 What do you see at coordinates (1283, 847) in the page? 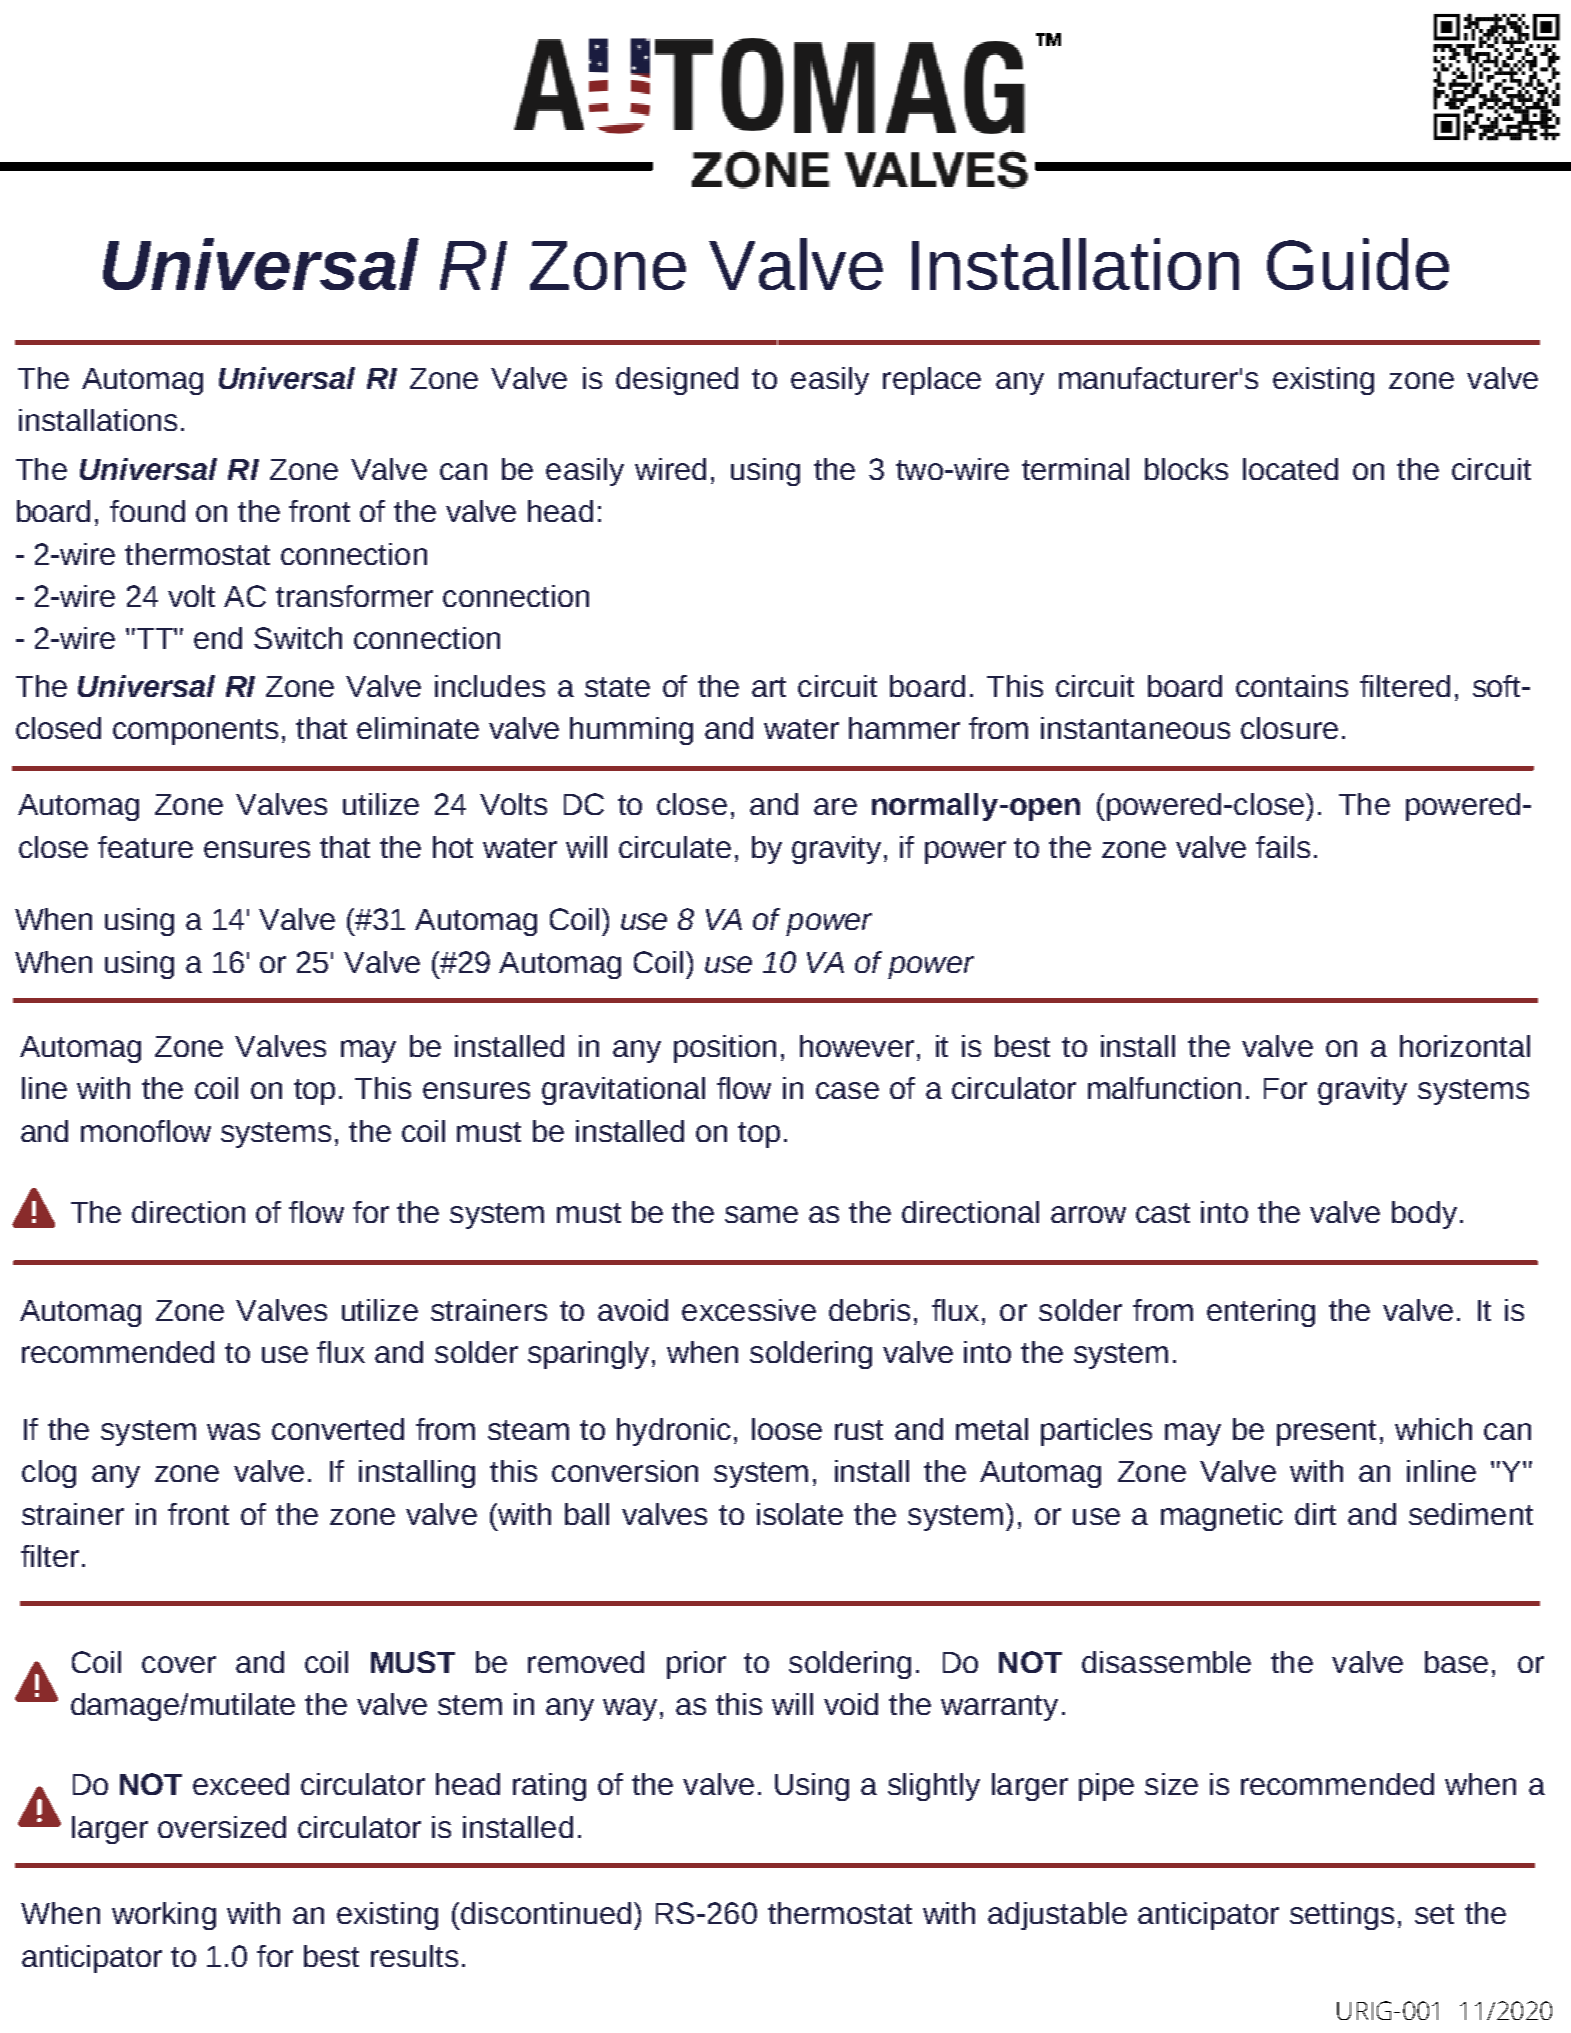
I see `fails` at bounding box center [1283, 847].
